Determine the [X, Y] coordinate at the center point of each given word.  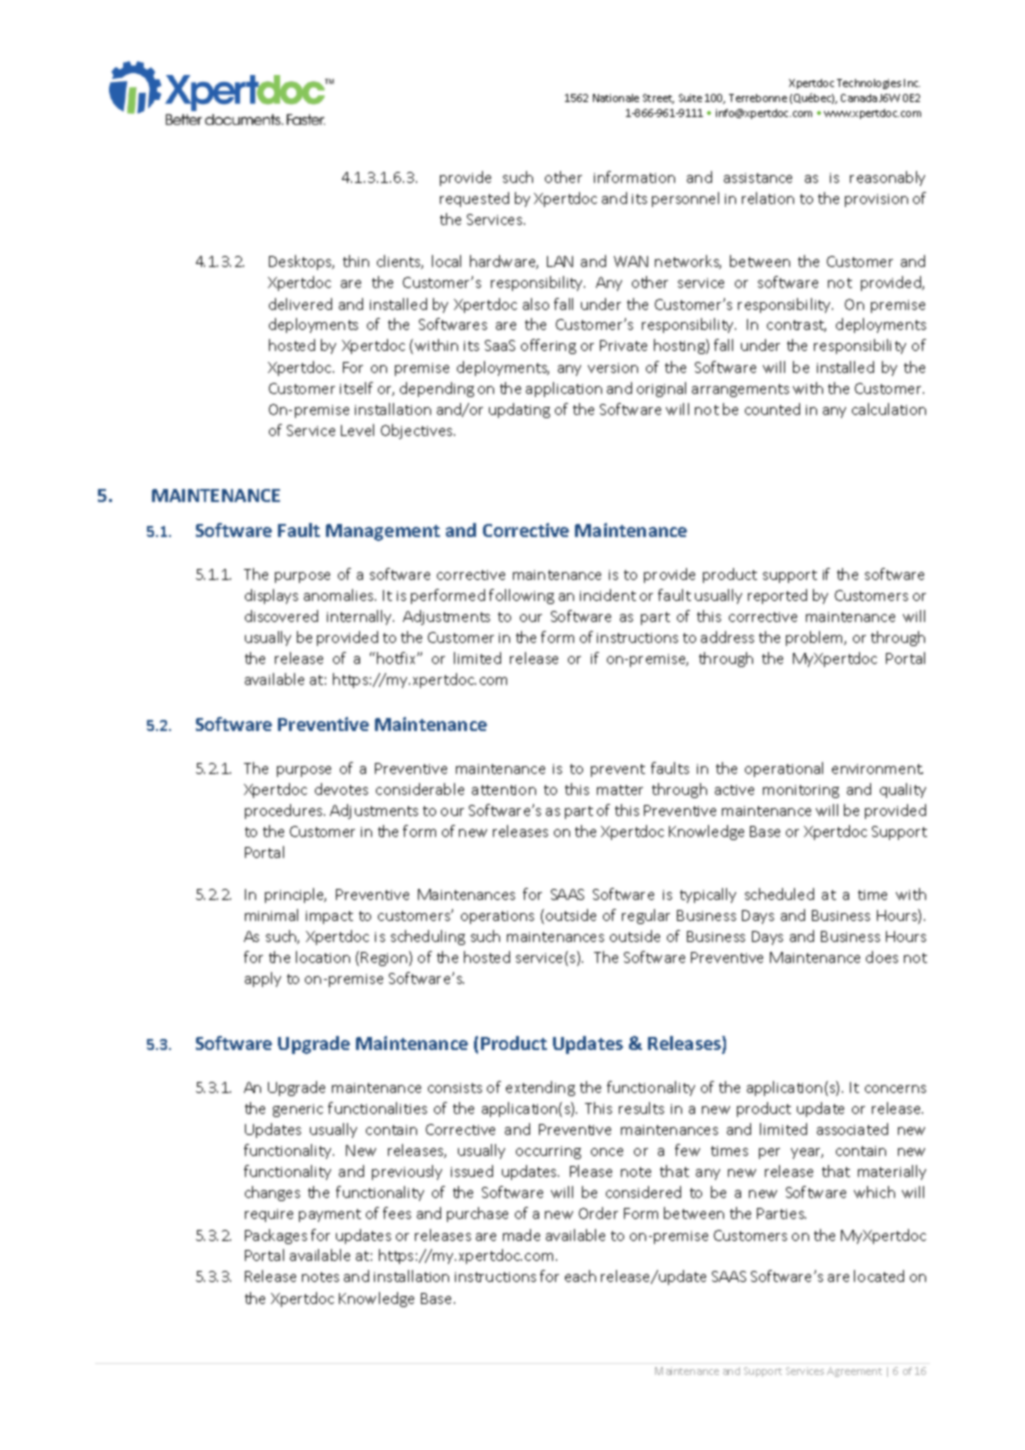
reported [777, 596]
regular [646, 916]
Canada [859, 98]
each [580, 1276]
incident [608, 595]
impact [329, 917]
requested [474, 199]
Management [383, 532]
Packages [276, 1236]
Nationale [616, 98]
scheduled [779, 894]
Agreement [854, 1372]
